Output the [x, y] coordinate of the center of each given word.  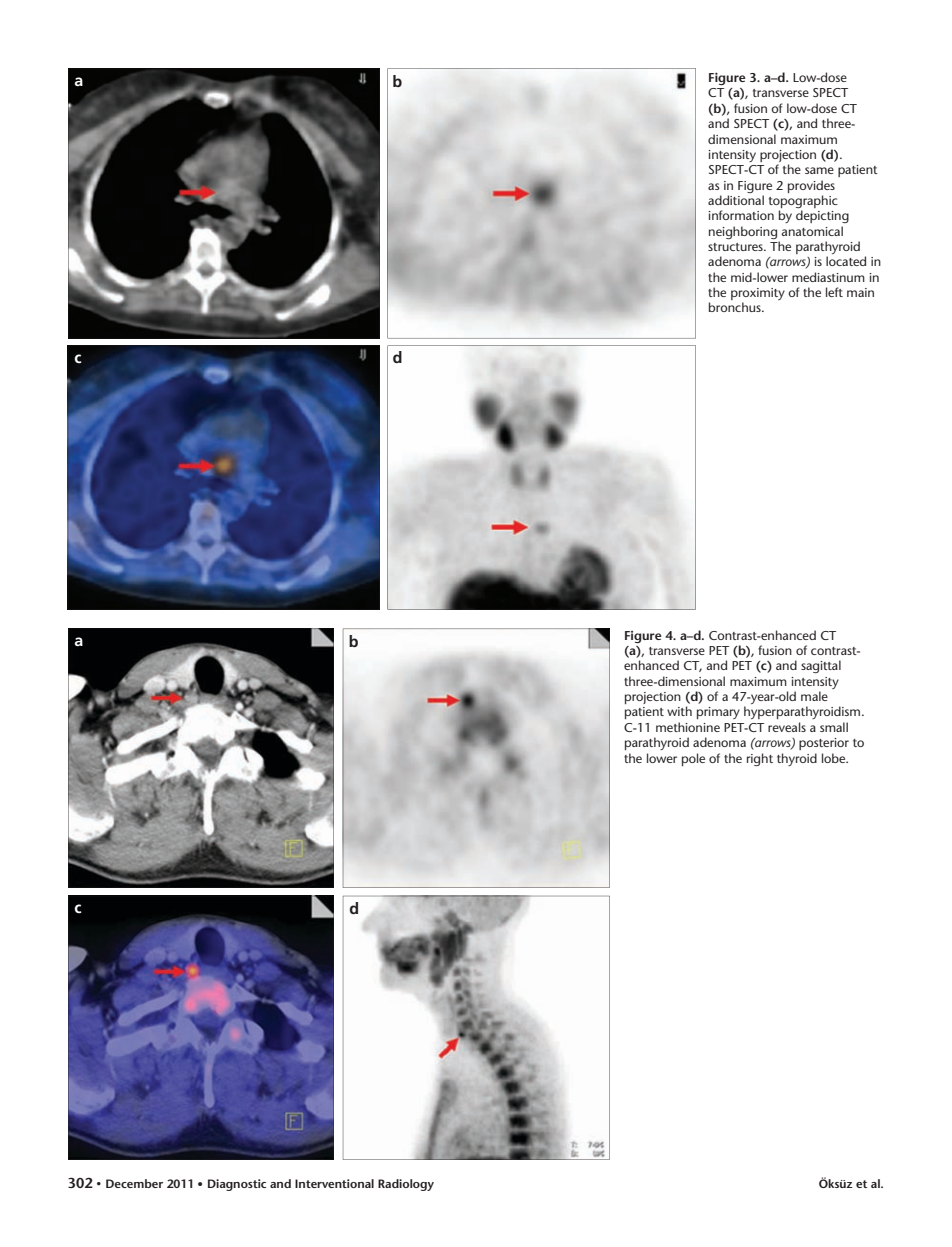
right [760, 759]
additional [736, 200]
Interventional [334, 1183]
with [679, 711]
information [741, 215]
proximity [758, 295]
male [814, 696]
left [834, 292]
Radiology [406, 1185]
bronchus [736, 307]
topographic [803, 203]
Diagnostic [237, 1185]
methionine [688, 727]
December [134, 1183]
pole [693, 759]
